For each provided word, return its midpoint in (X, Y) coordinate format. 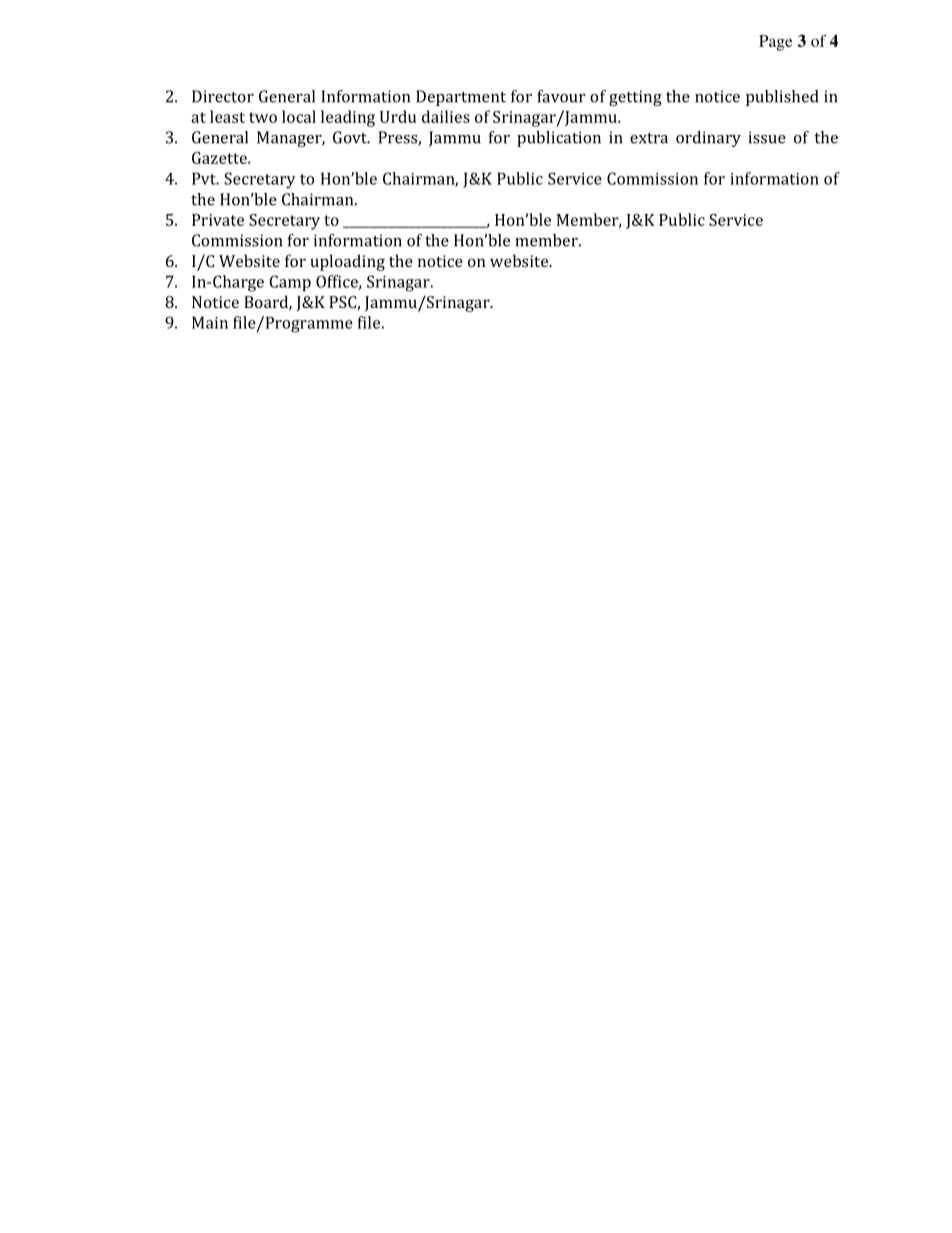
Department (461, 98)
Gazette (220, 158)
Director (223, 96)
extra (649, 138)
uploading (347, 262)
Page (775, 43)
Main (210, 322)
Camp (290, 283)
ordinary (708, 139)
